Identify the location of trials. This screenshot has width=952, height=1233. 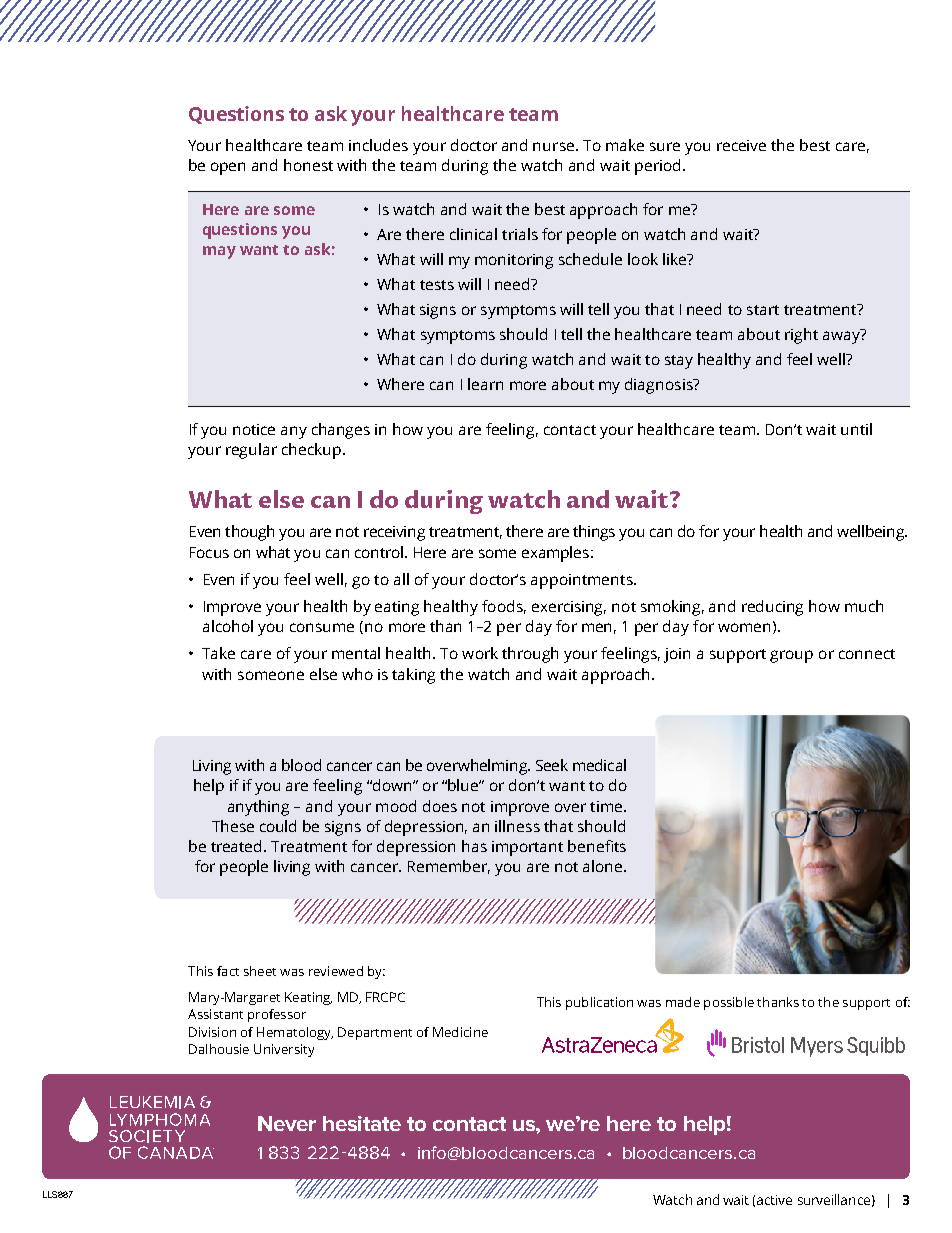
(520, 234).
